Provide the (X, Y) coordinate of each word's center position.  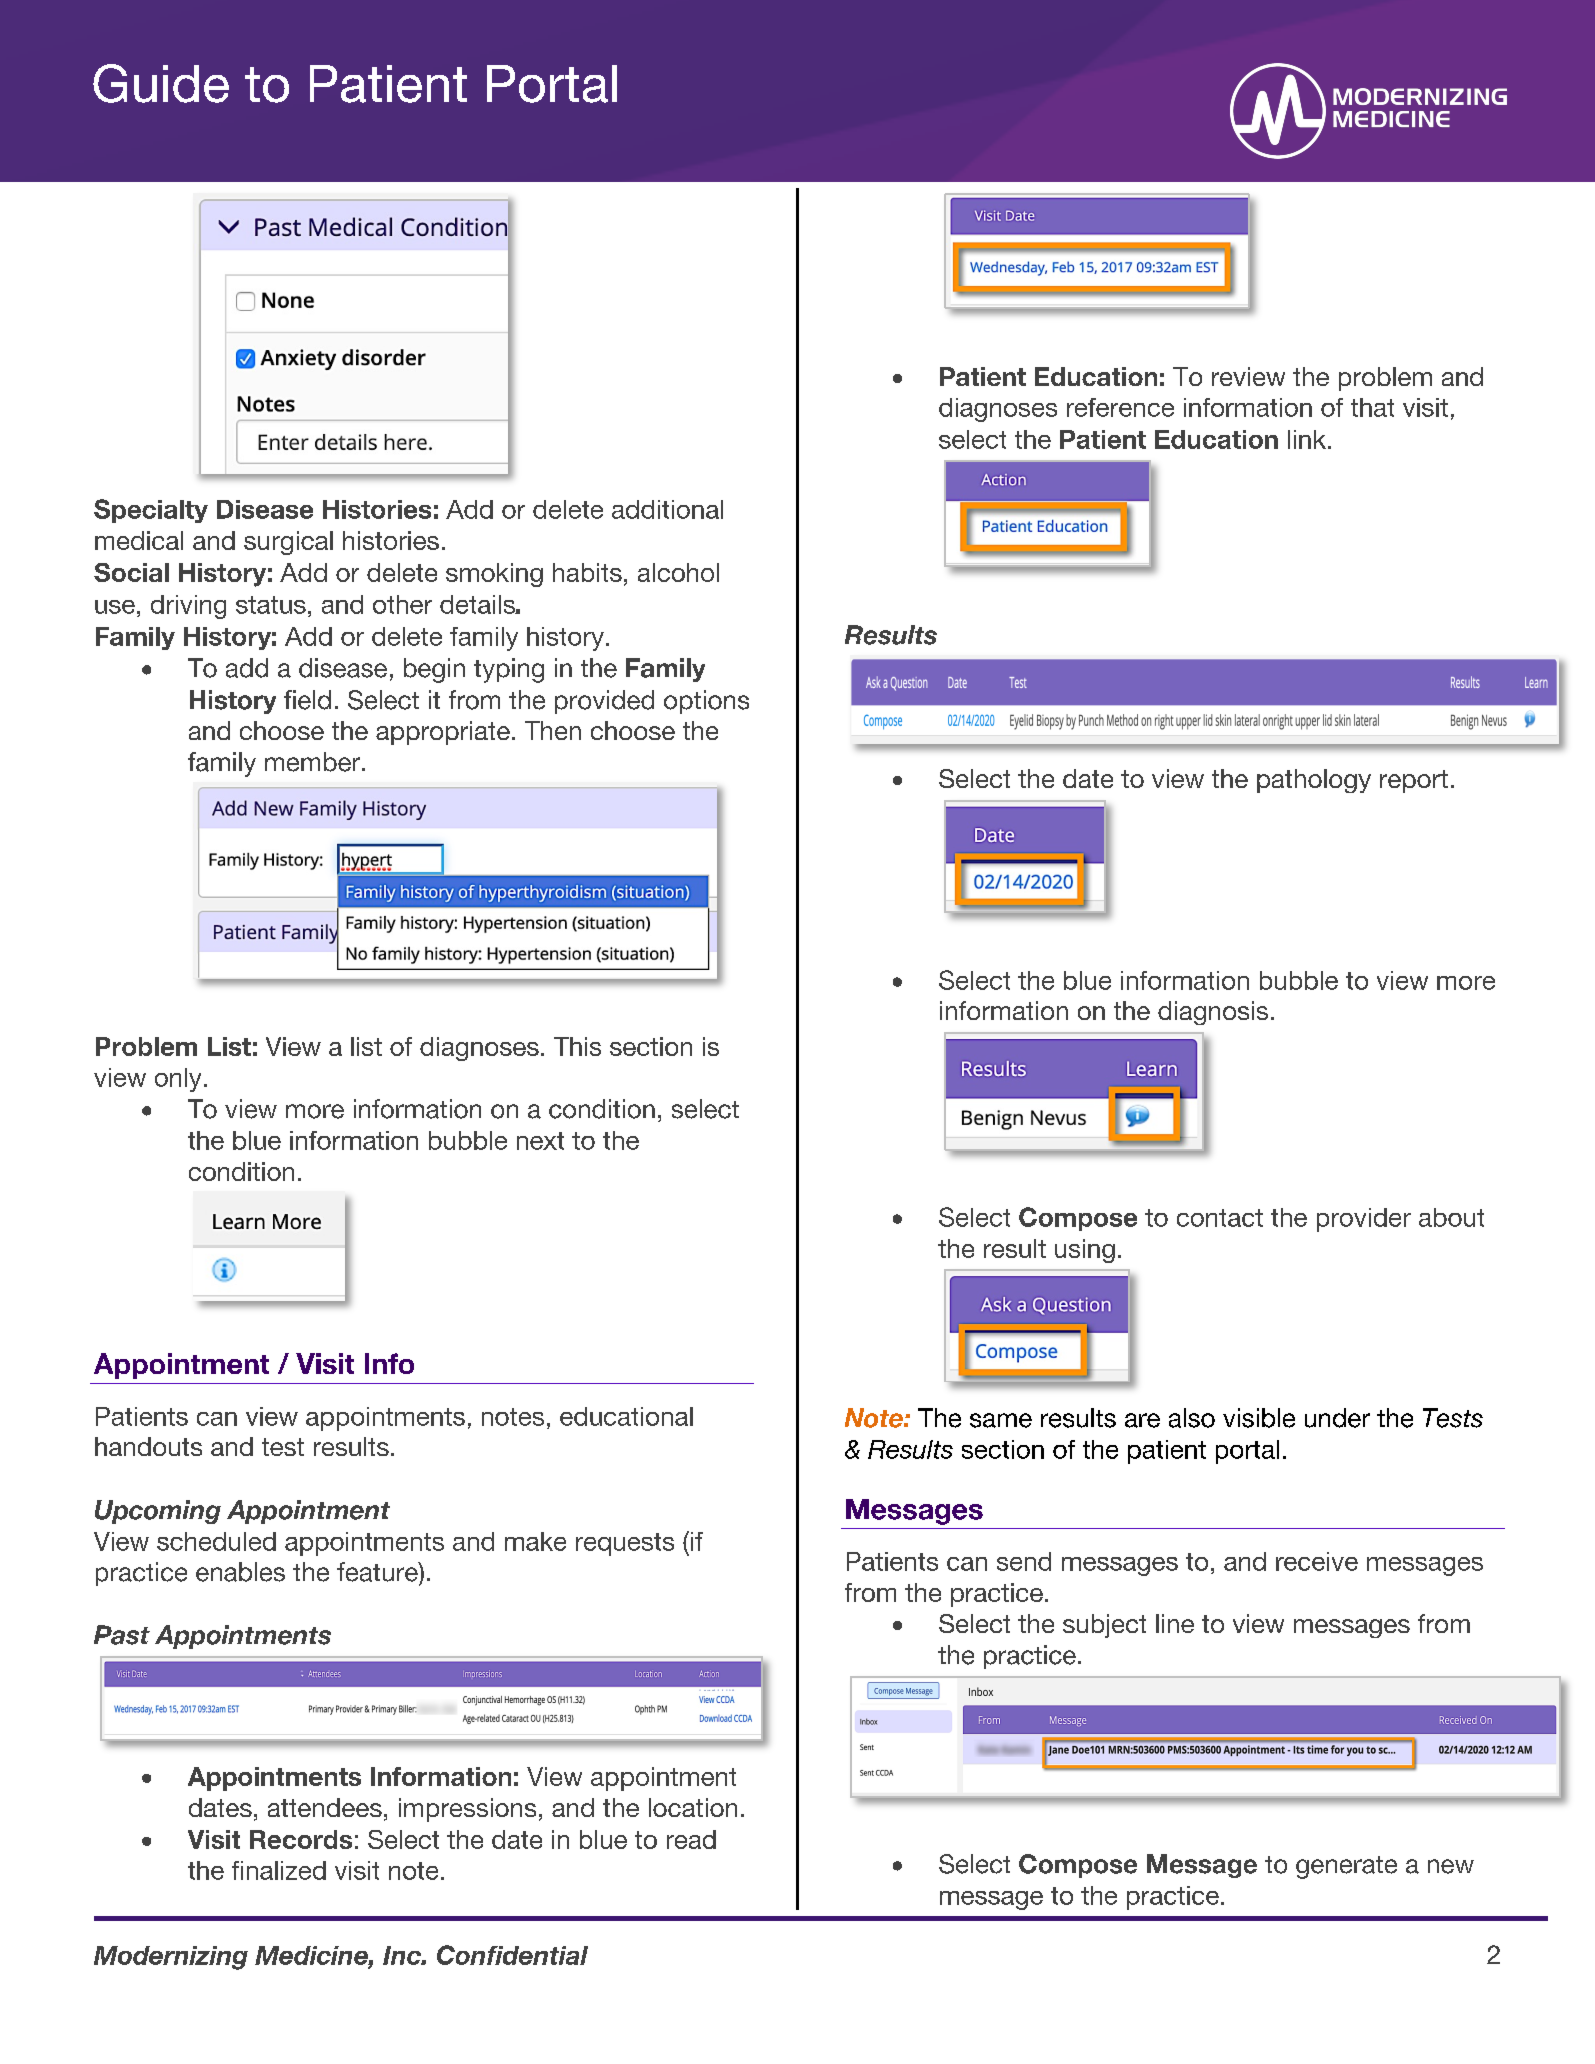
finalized (279, 1870)
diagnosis (1213, 1013)
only (178, 1080)
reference (1120, 407)
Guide (161, 83)
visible (1259, 1418)
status (271, 605)
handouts (148, 1446)
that (1372, 407)
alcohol (678, 572)
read (691, 1839)
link (1307, 439)
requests (625, 1544)
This (577, 1046)
